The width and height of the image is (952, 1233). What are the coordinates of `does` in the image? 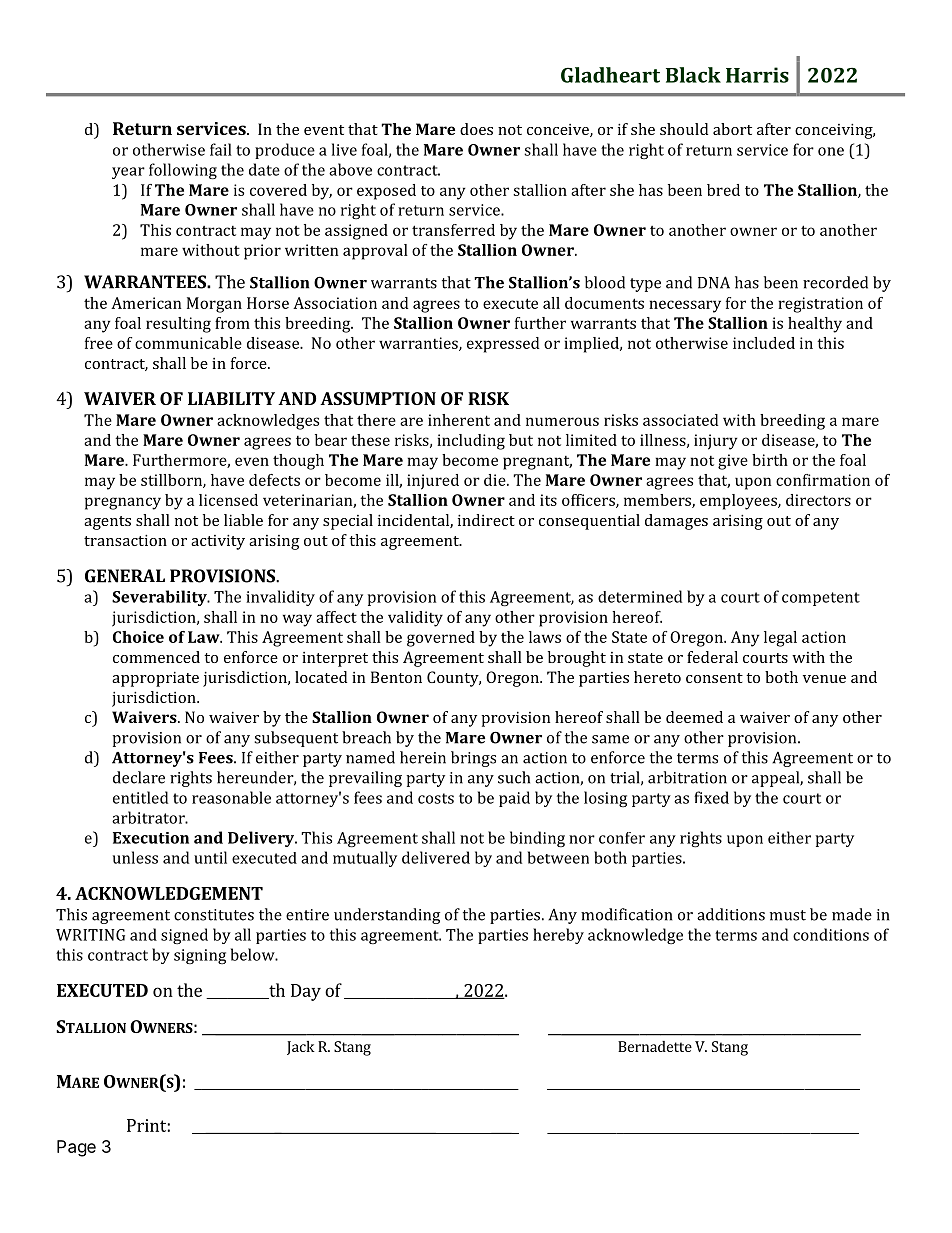 It's located at (476, 129).
